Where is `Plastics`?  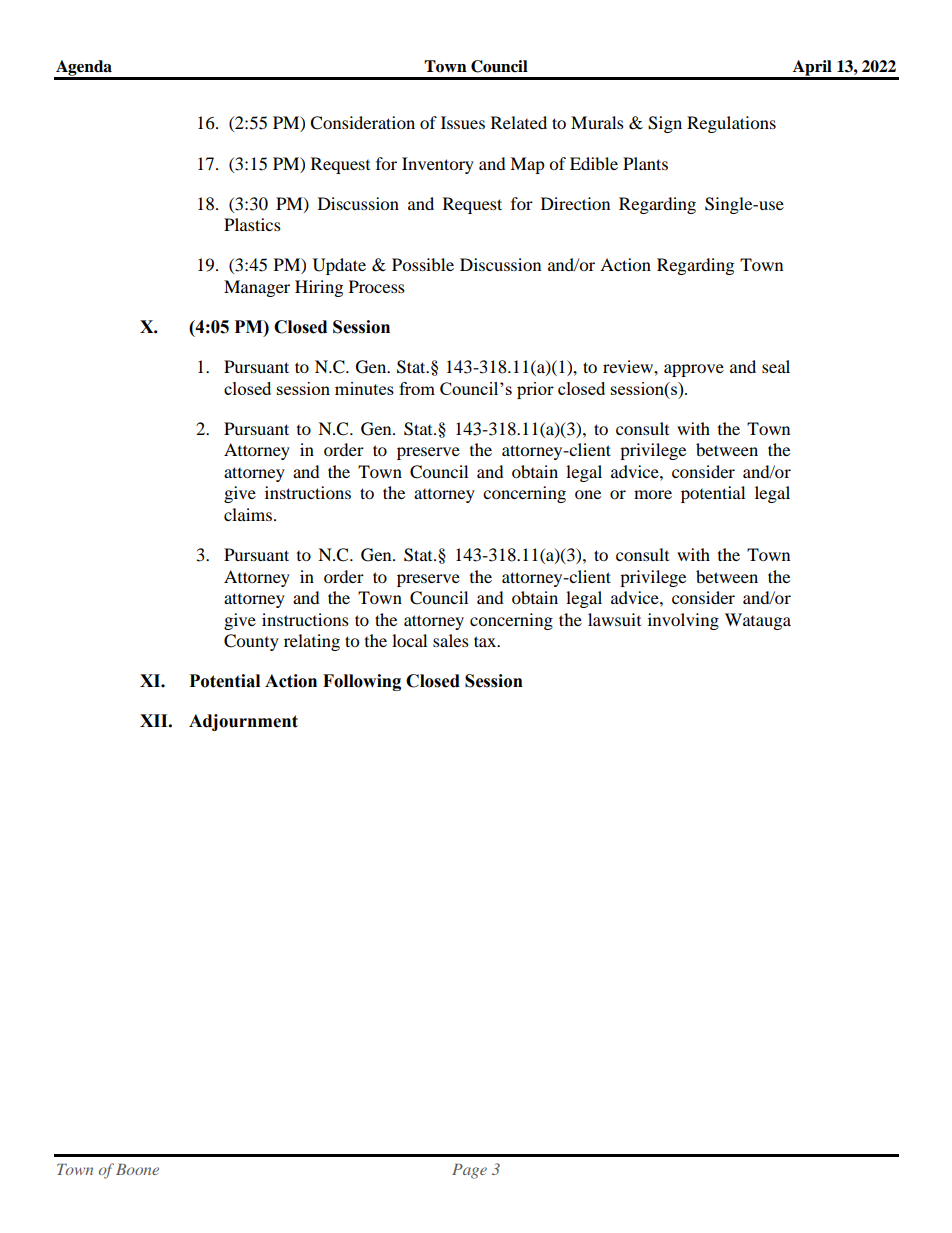
Plastics is located at coordinates (252, 224).
